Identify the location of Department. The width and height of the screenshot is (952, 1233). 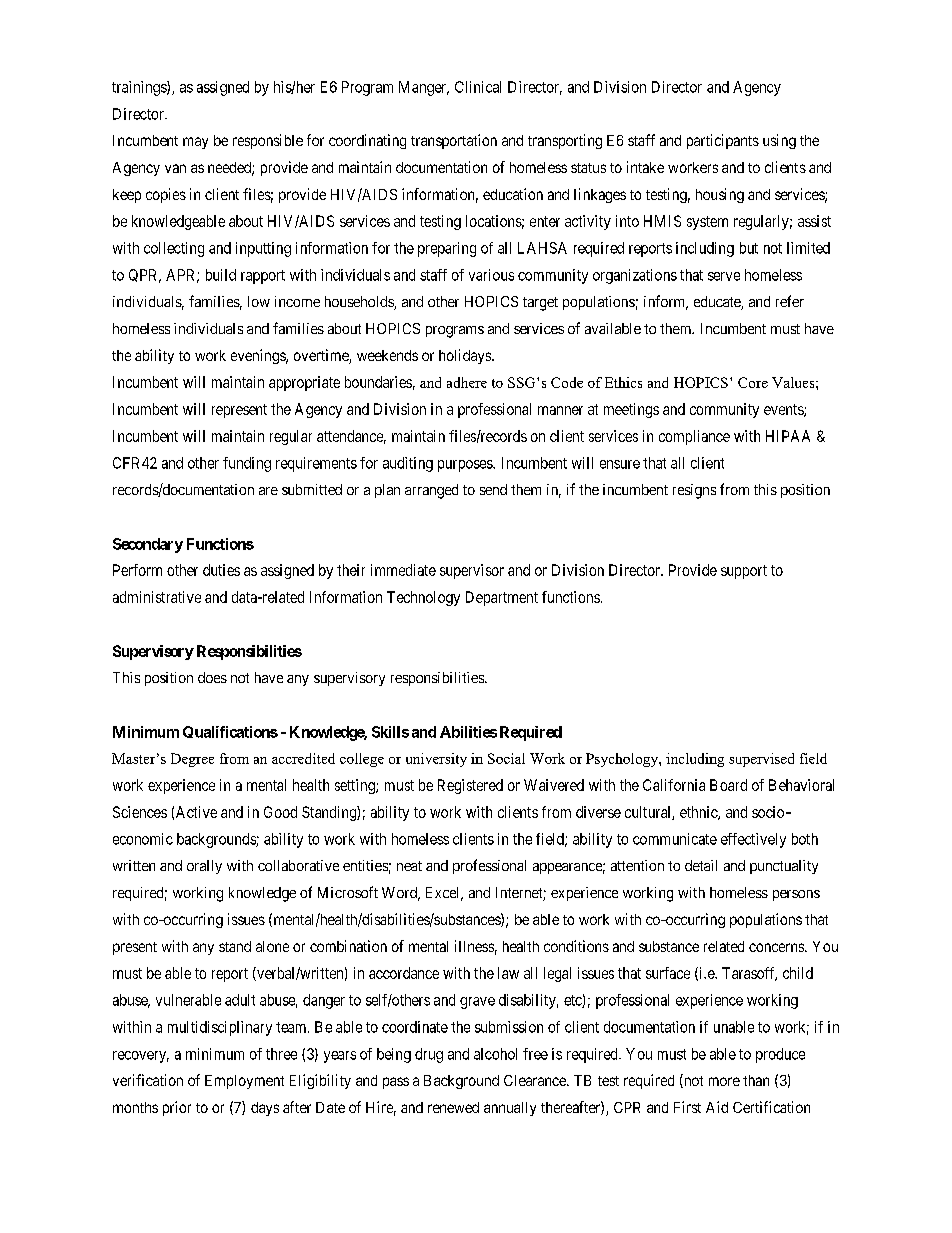
(502, 598).
